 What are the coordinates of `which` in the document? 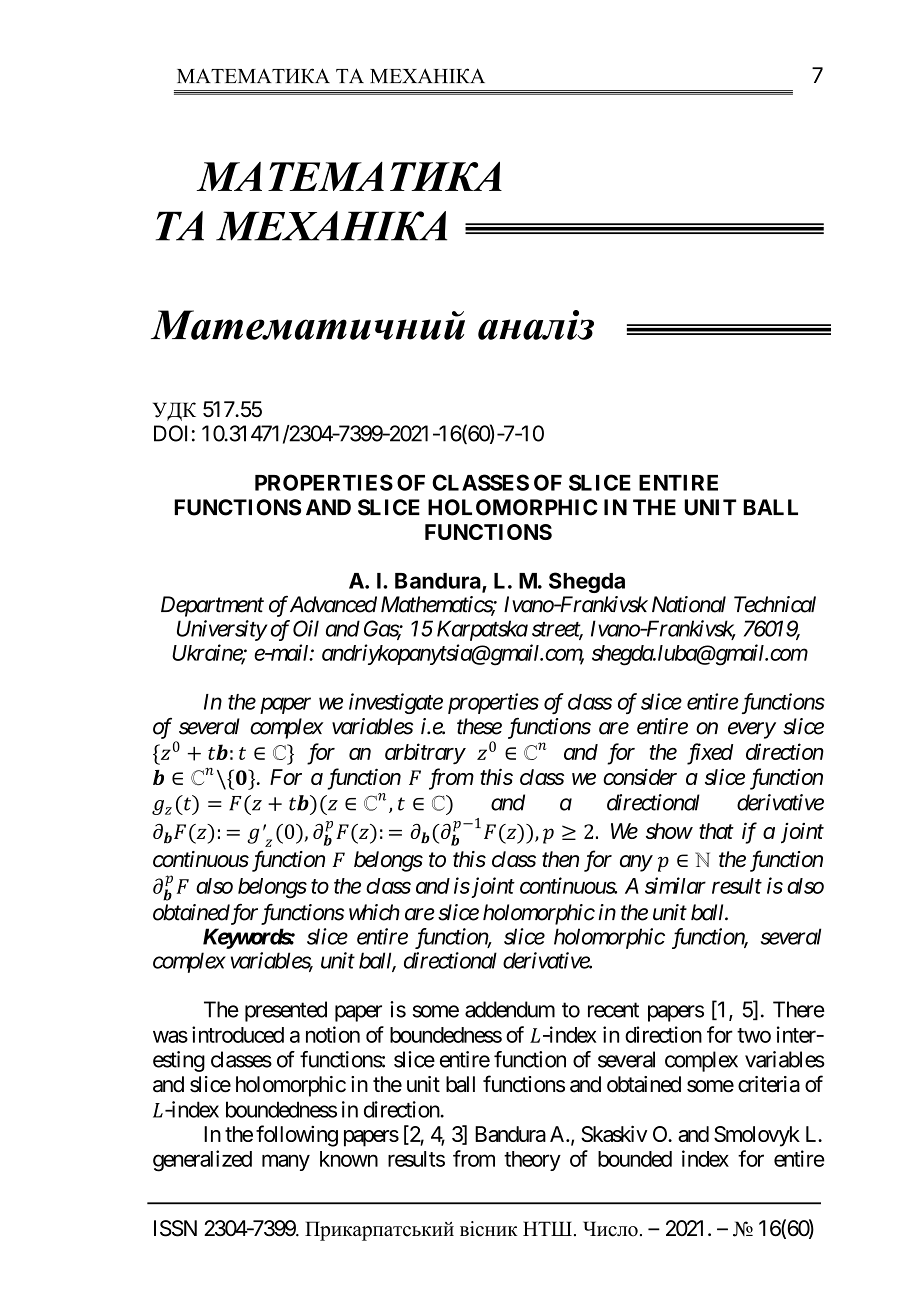 It's located at (374, 912).
